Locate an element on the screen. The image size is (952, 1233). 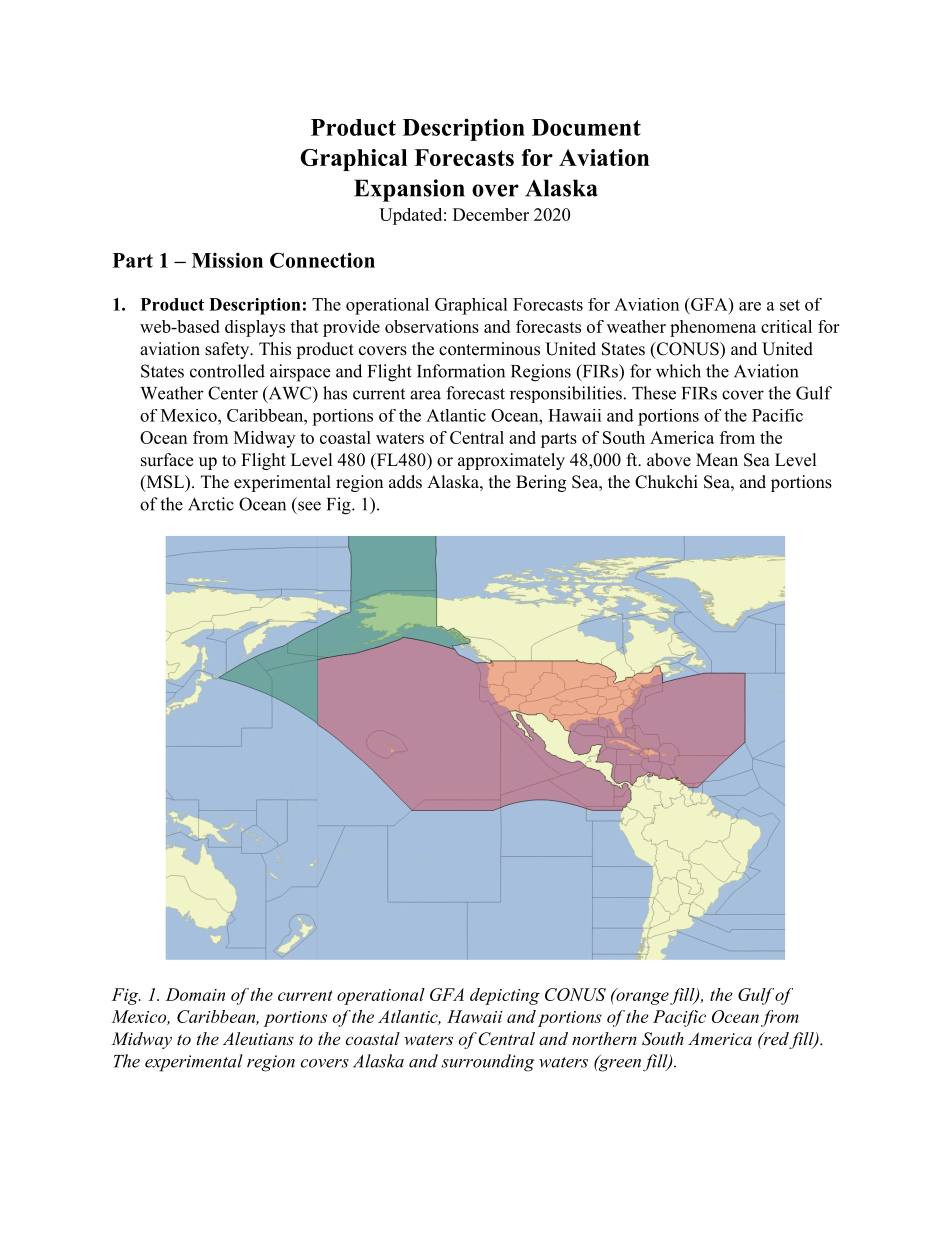
Arctic is located at coordinates (211, 504).
